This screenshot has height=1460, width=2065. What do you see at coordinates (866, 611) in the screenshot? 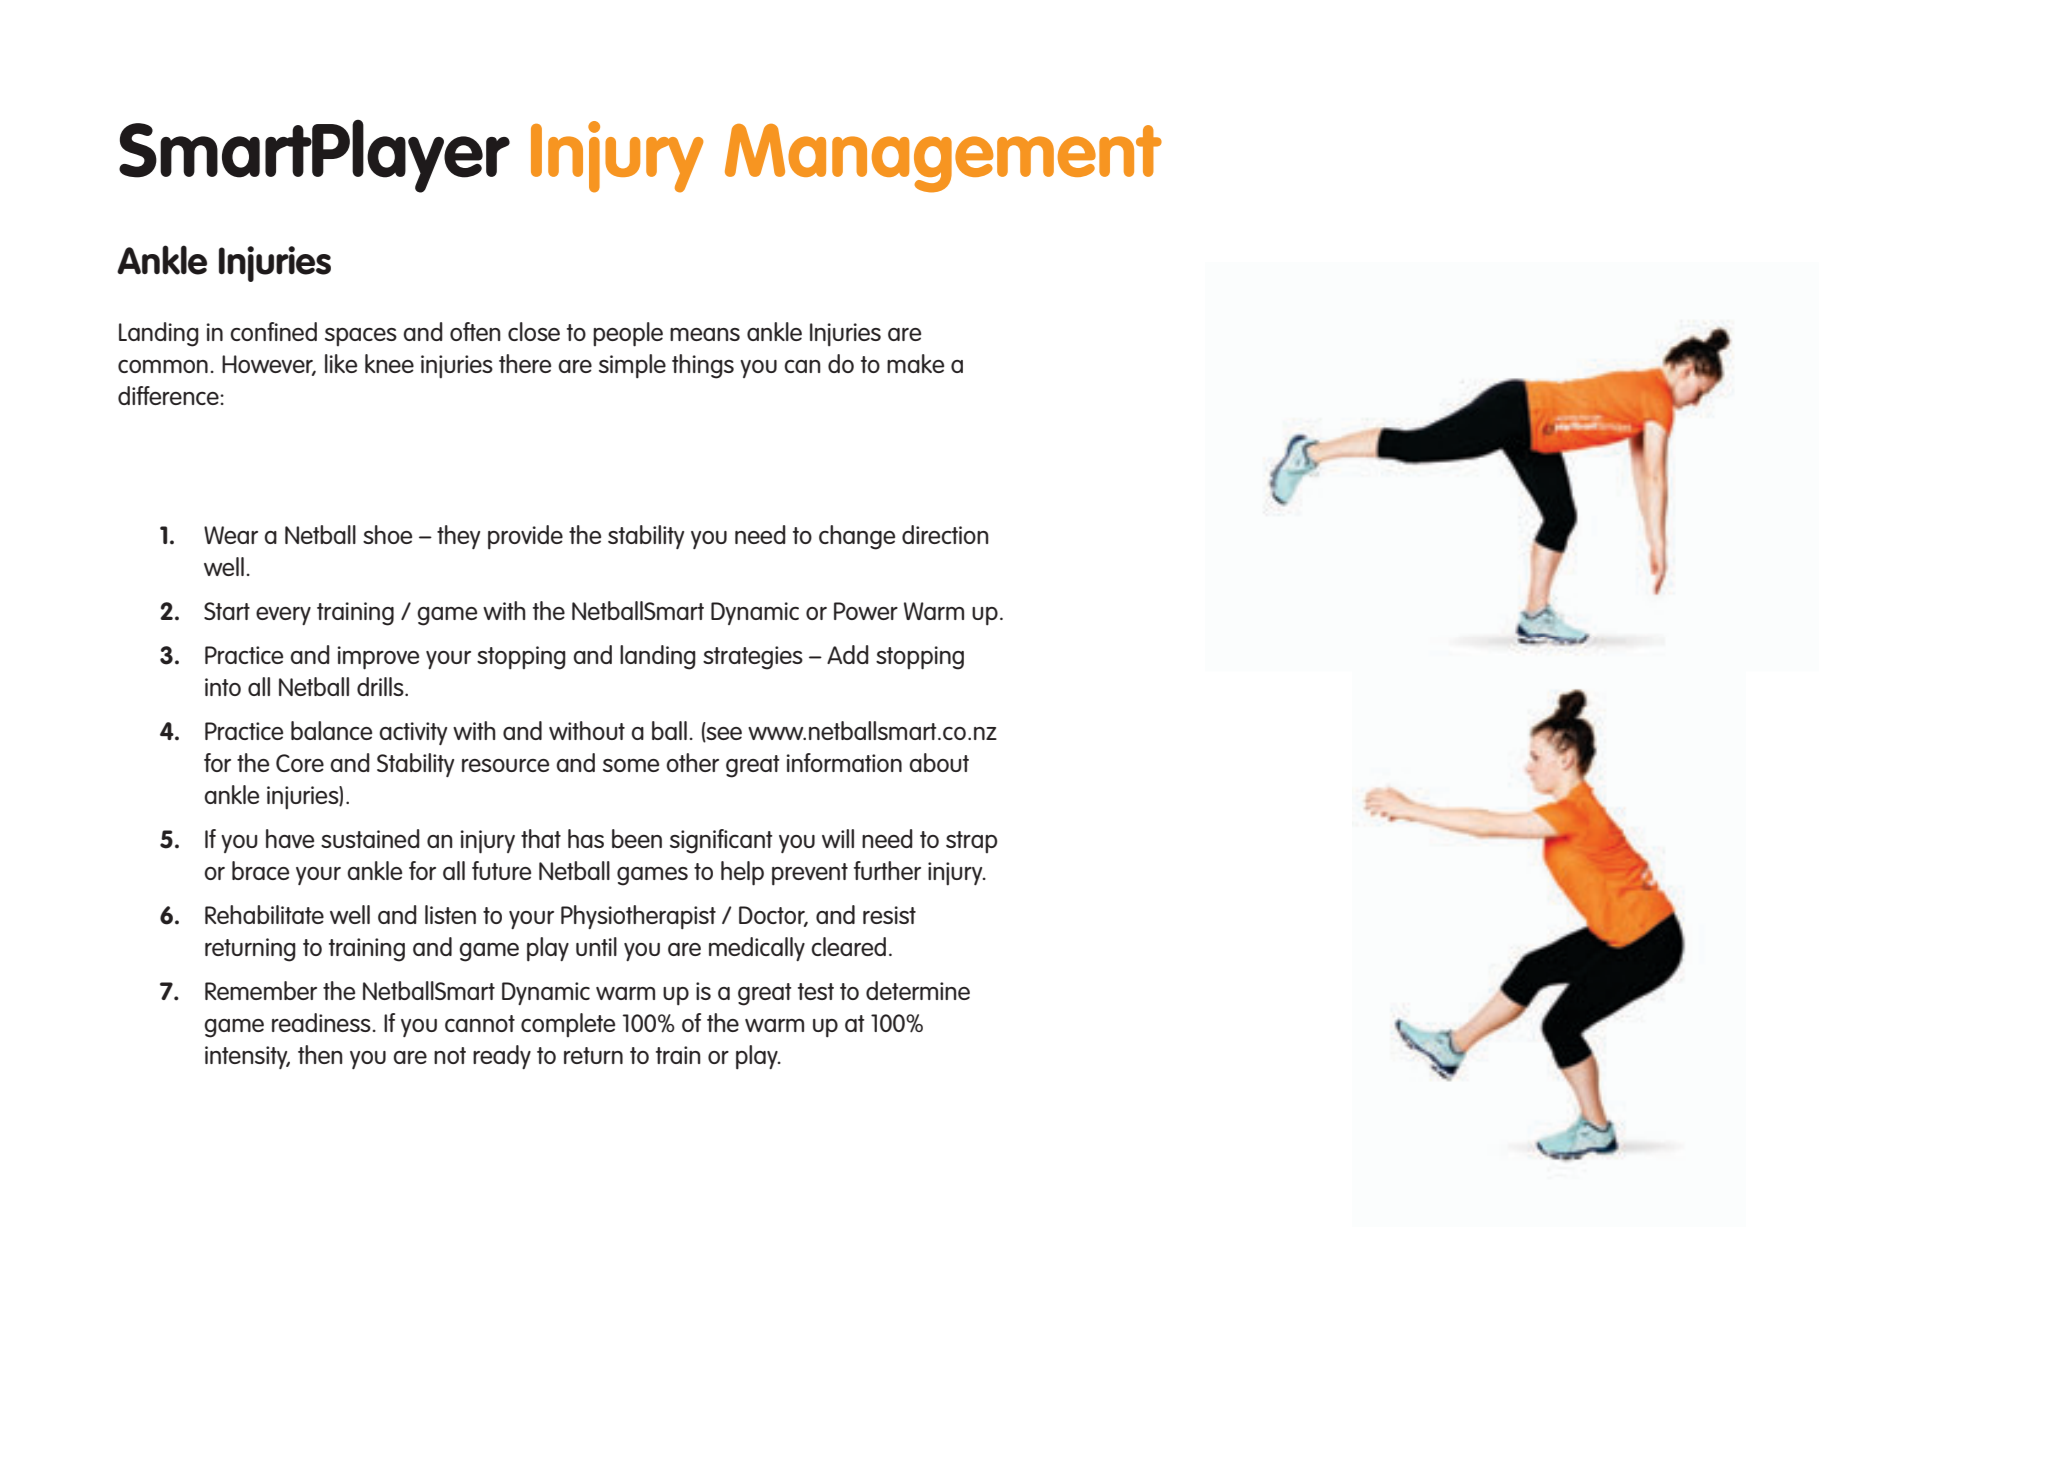
I see `Power` at bounding box center [866, 611].
